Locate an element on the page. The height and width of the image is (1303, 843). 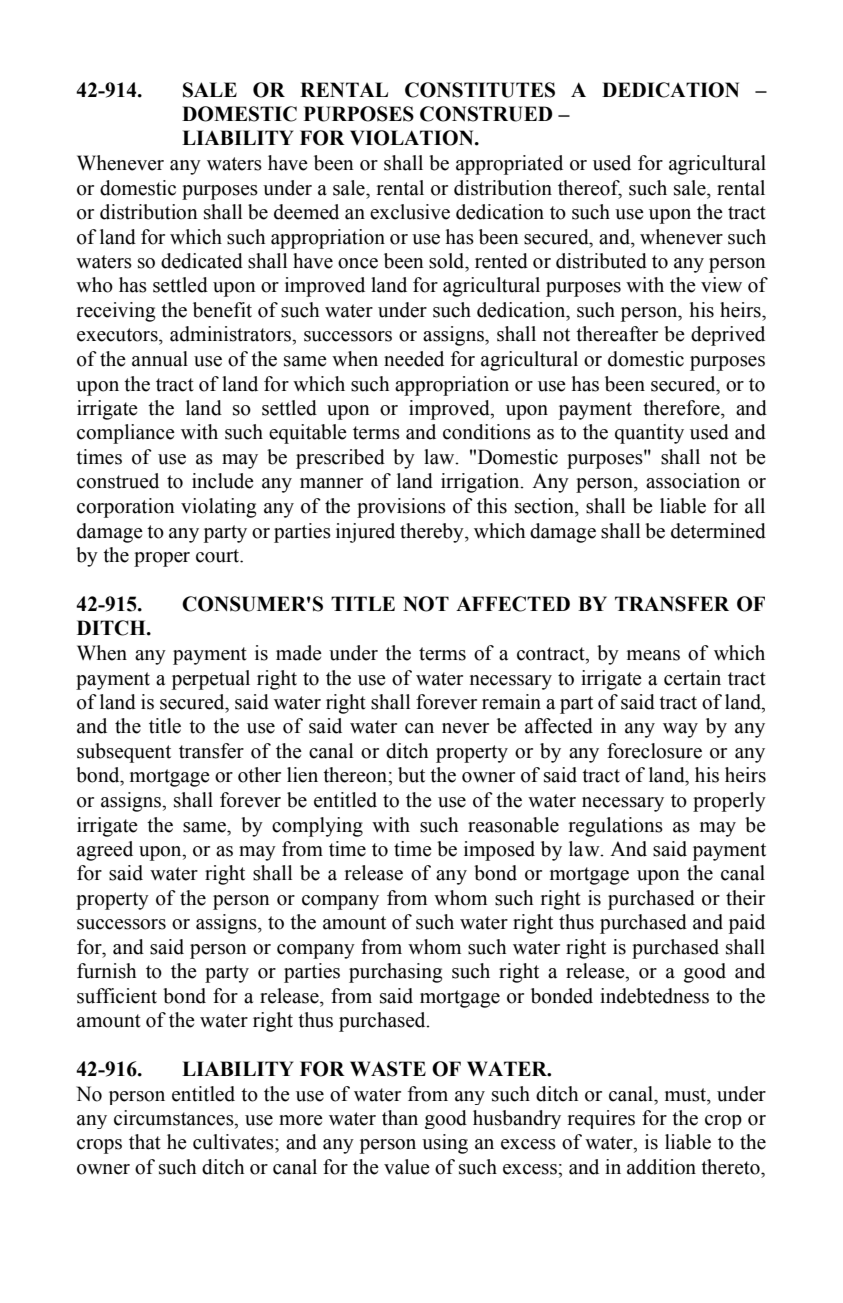
that is located at coordinates (145, 1142).
